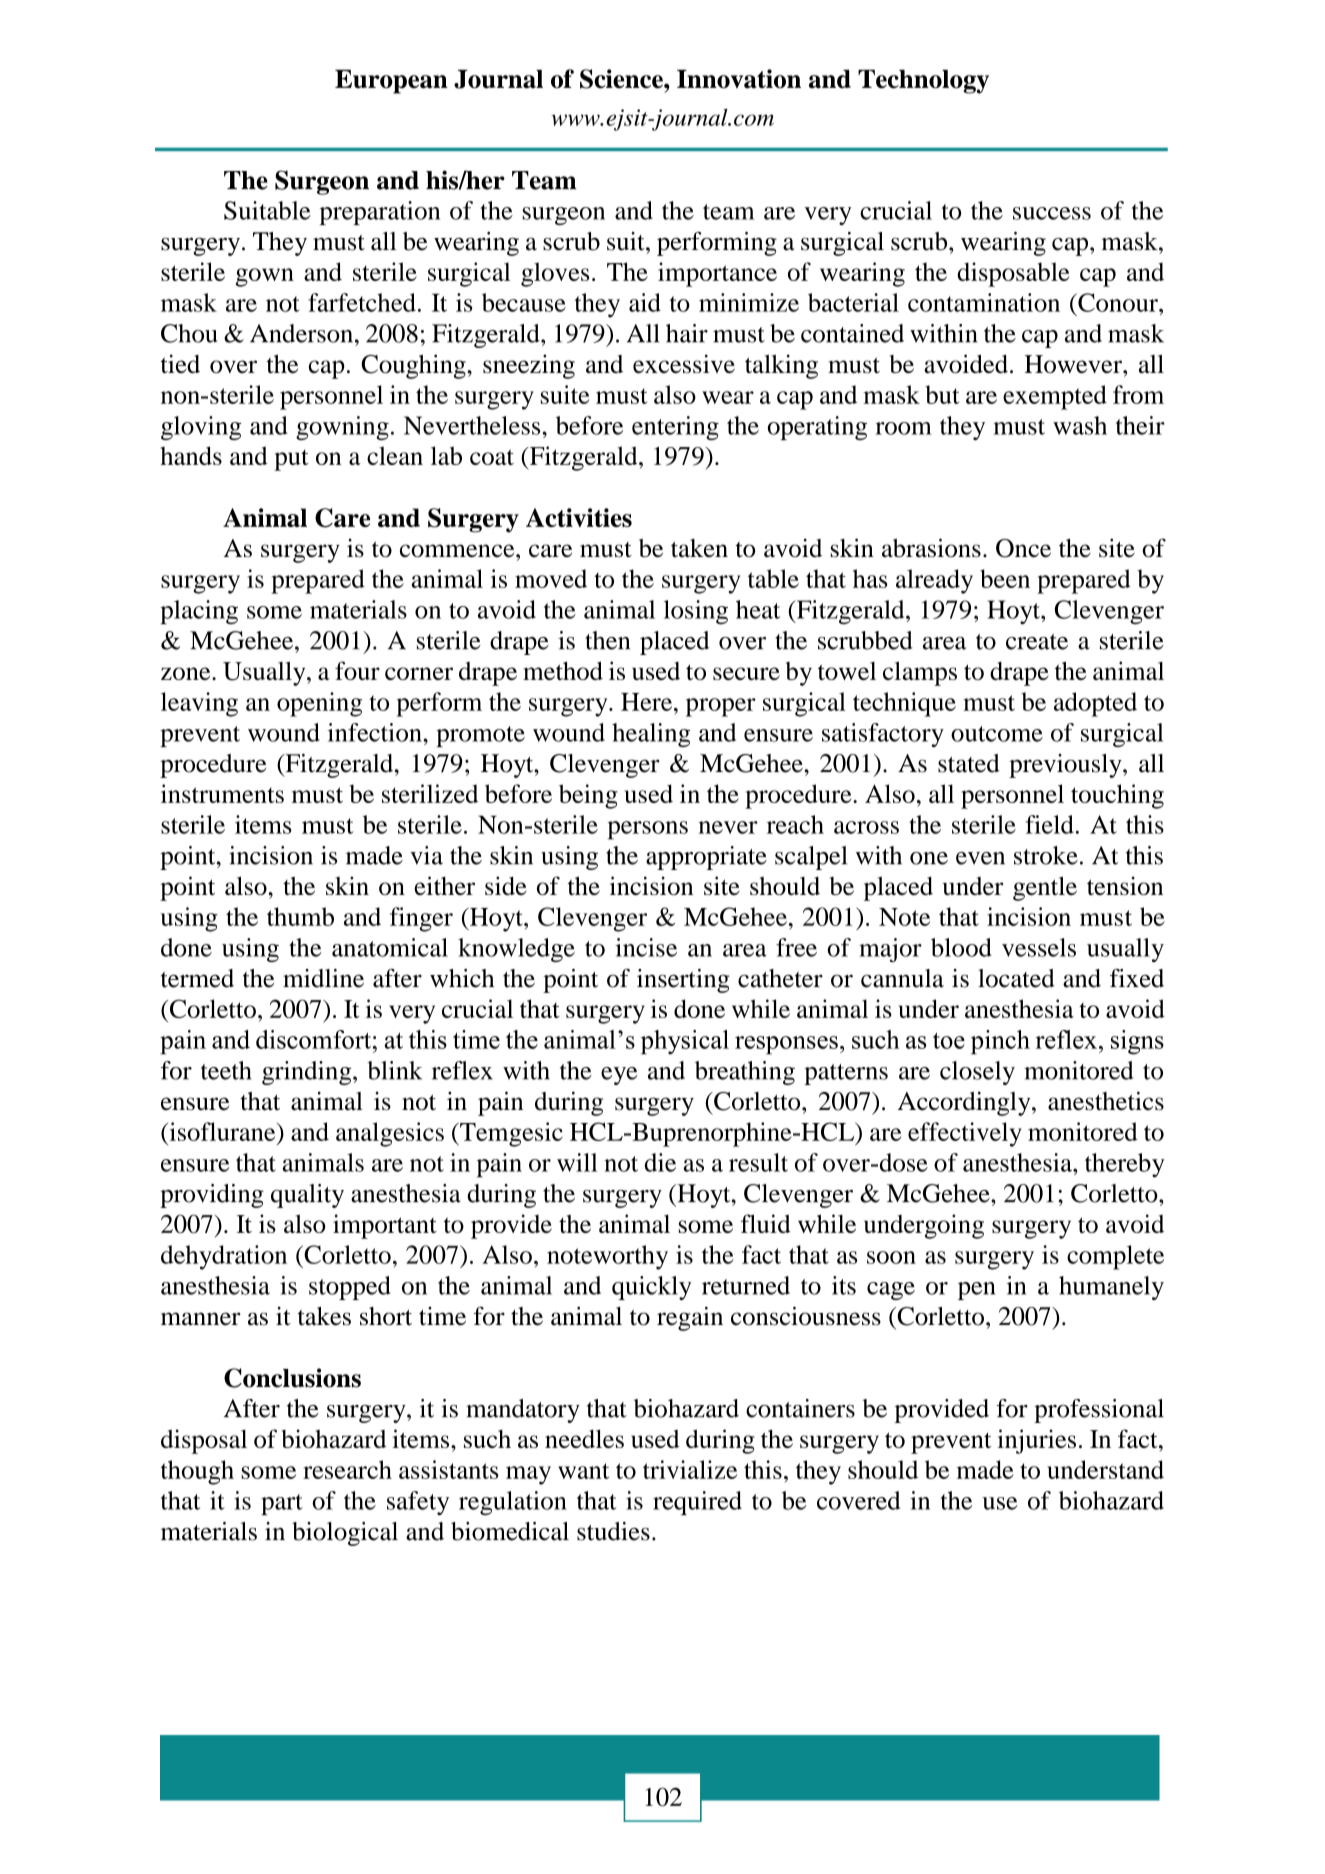 This screenshot has height=1874, width=1325. I want to click on quality, so click(307, 1196).
